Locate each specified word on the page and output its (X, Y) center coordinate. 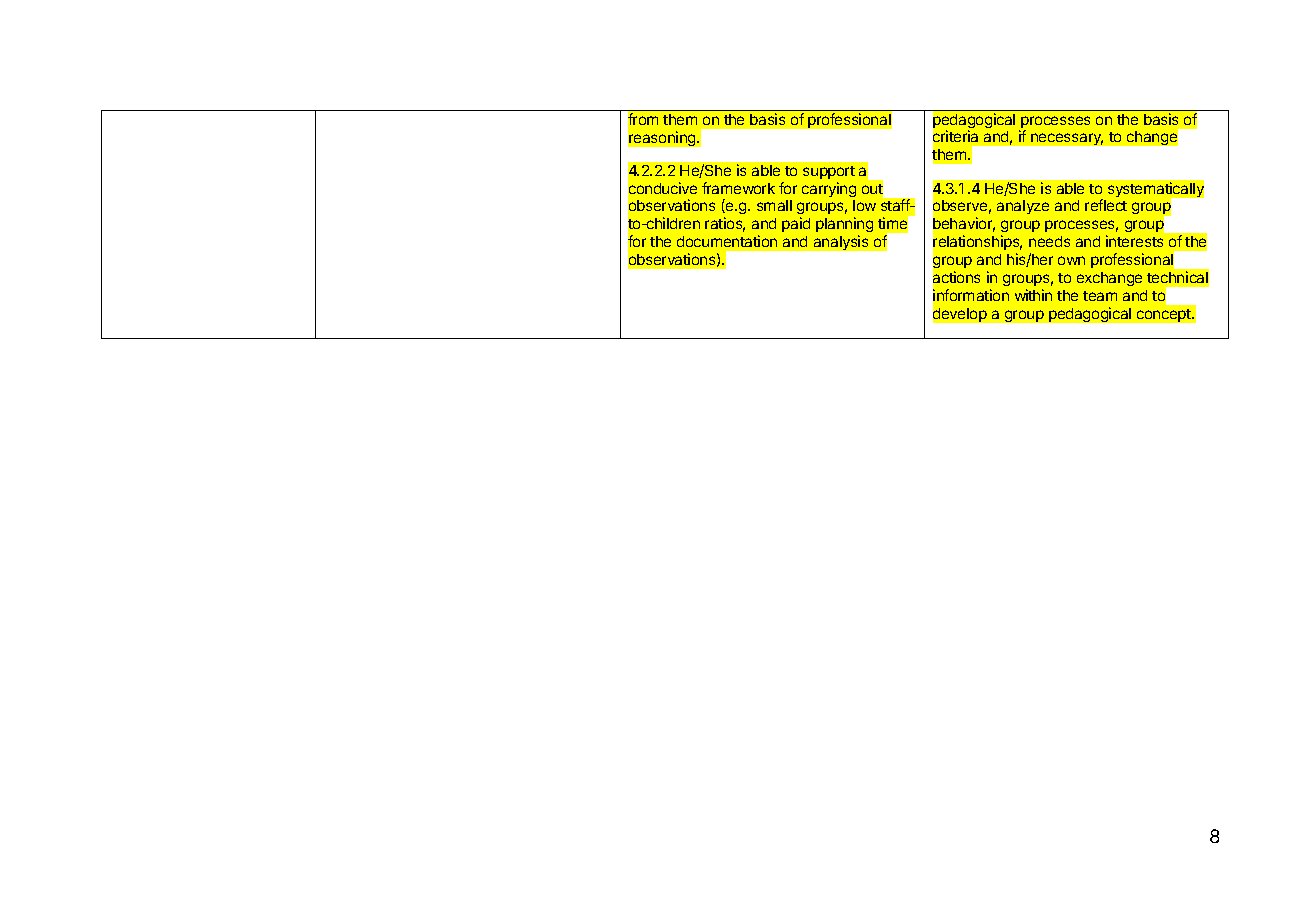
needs (1049, 241)
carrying (829, 189)
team (1100, 296)
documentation (727, 241)
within (1033, 295)
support (829, 172)
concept (1165, 315)
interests (1134, 241)
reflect (1106, 205)
